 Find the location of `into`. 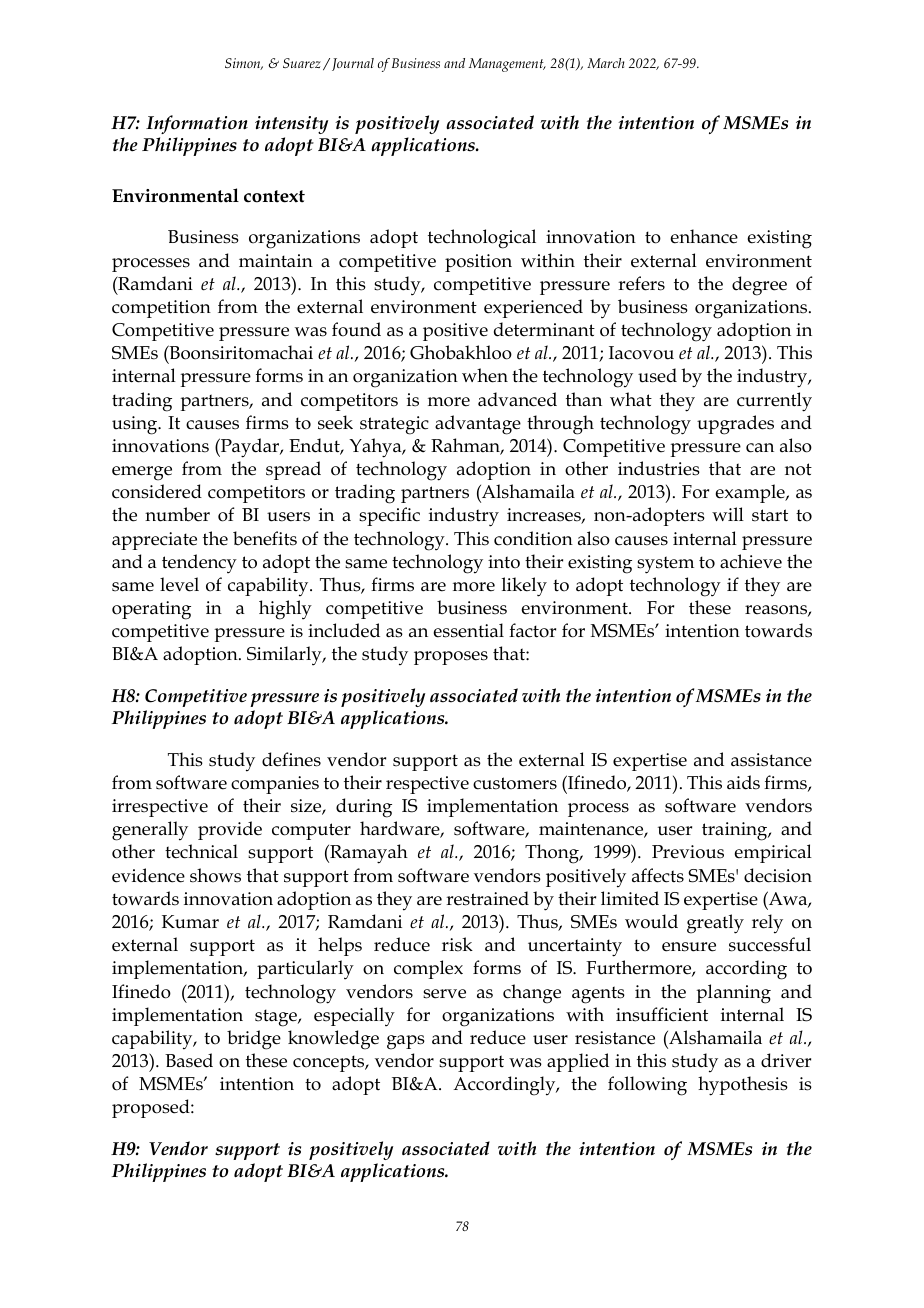

into is located at coordinates (504, 562).
